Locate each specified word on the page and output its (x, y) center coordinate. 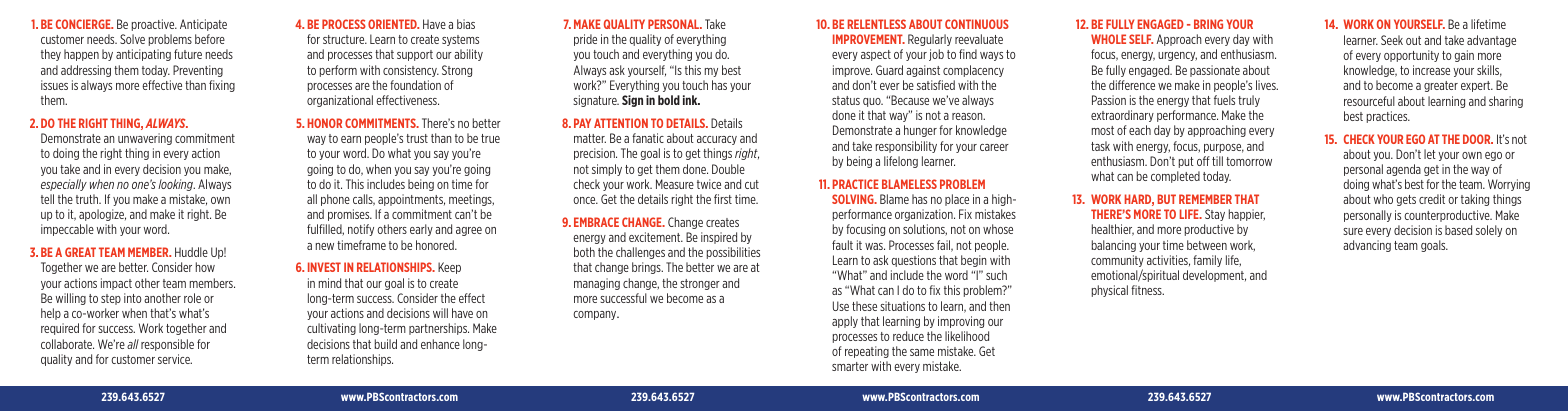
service (175, 359)
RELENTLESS (877, 24)
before (210, 39)
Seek (1392, 40)
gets (1406, 200)
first (723, 199)
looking (176, 185)
